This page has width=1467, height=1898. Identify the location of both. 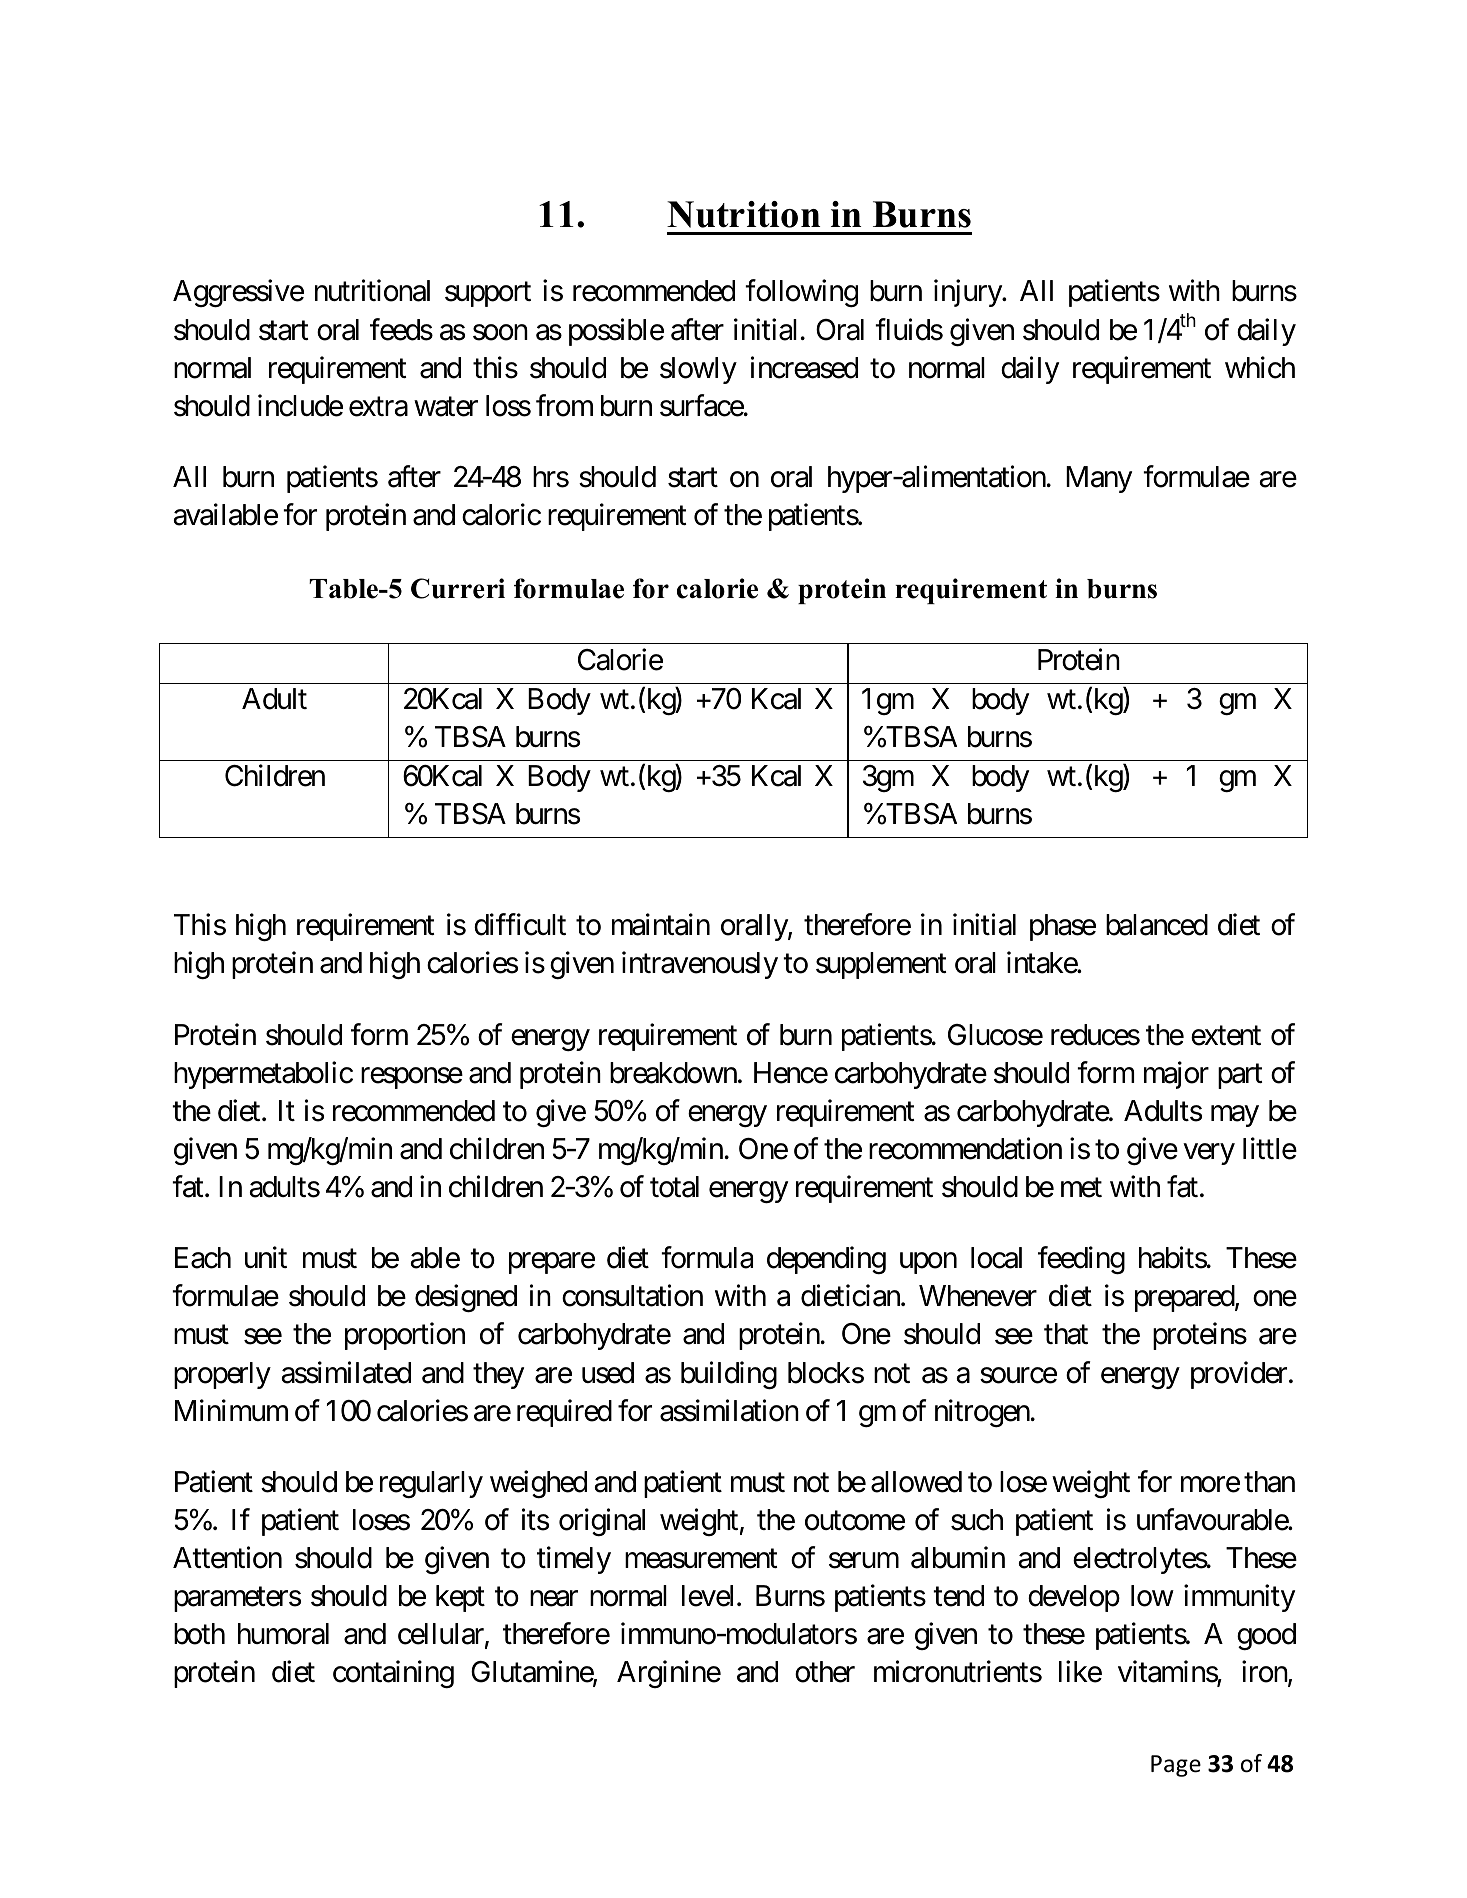
(199, 1634).
